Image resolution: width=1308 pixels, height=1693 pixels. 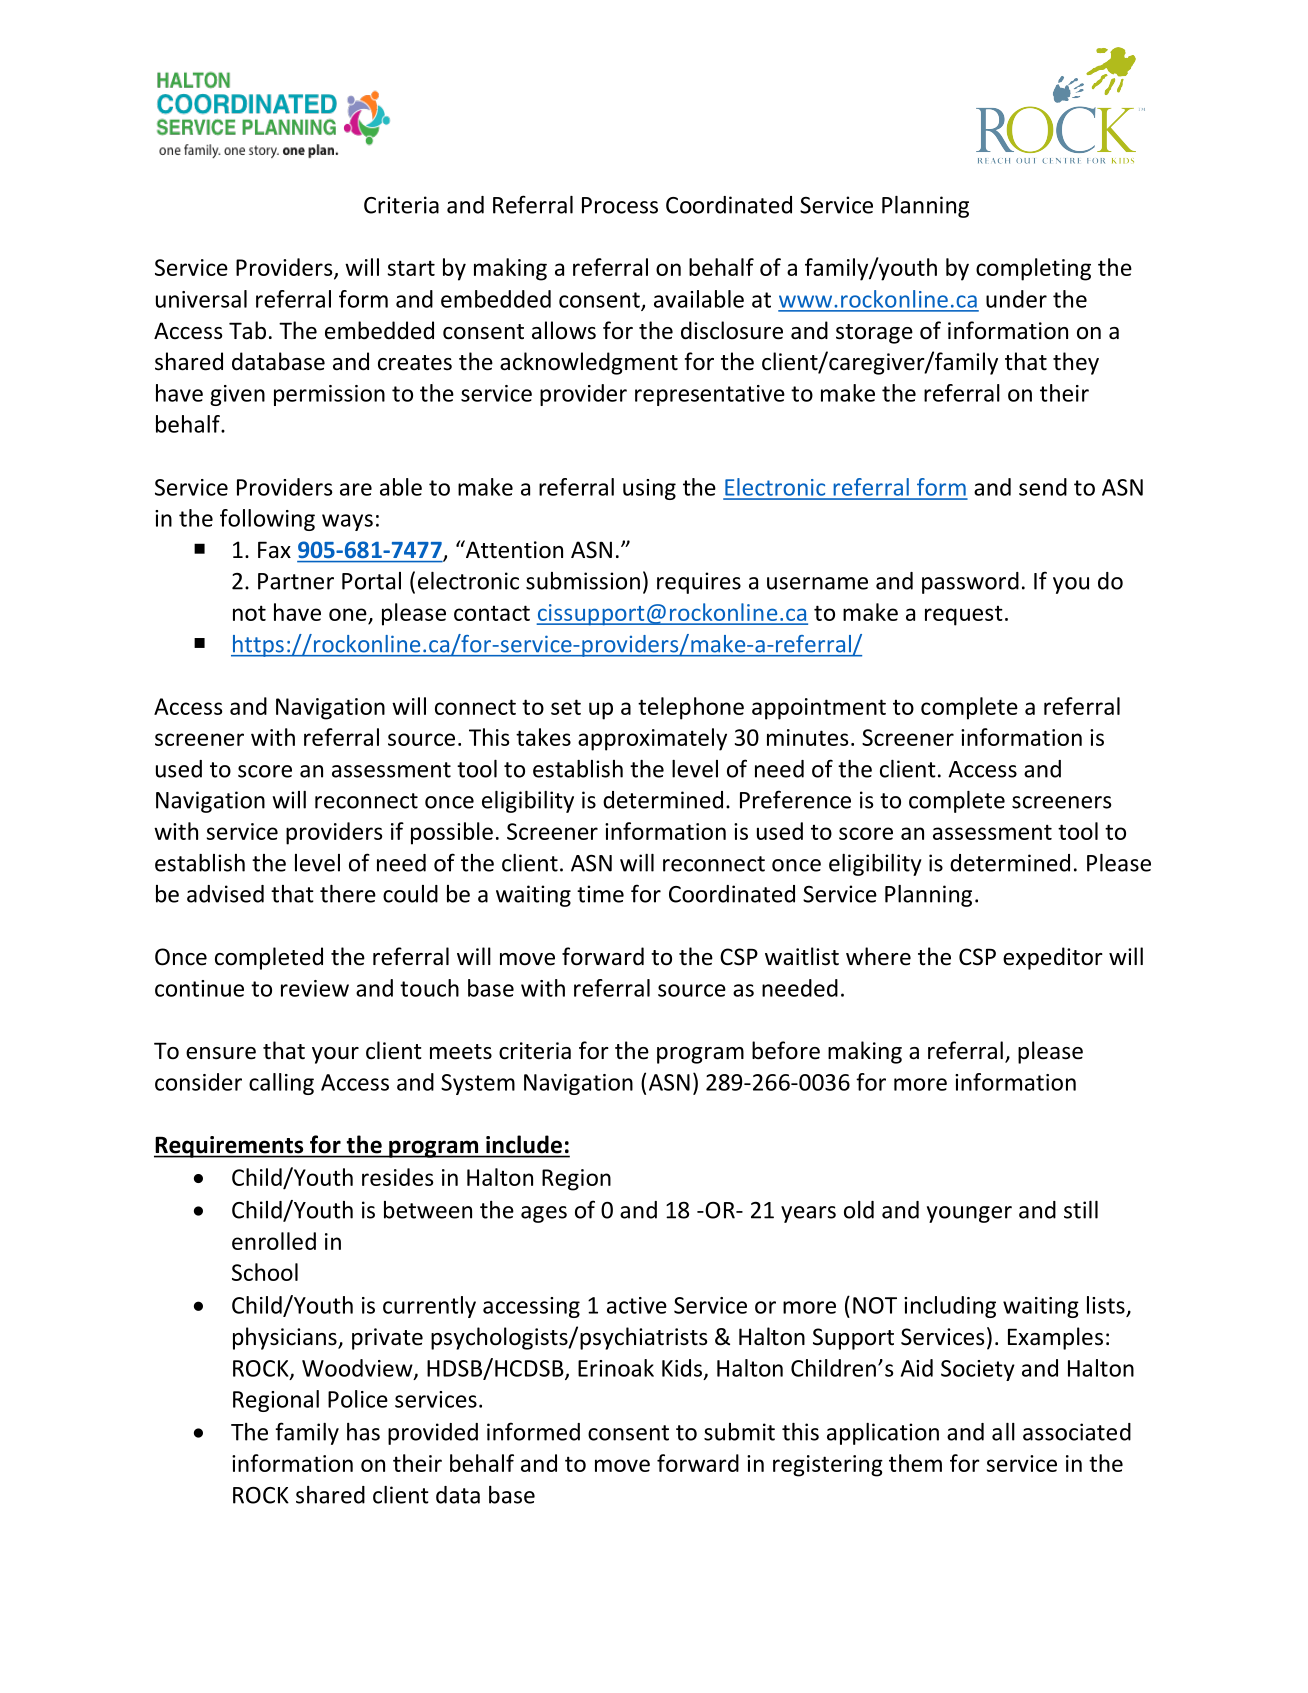 I want to click on there, so click(x=348, y=894).
